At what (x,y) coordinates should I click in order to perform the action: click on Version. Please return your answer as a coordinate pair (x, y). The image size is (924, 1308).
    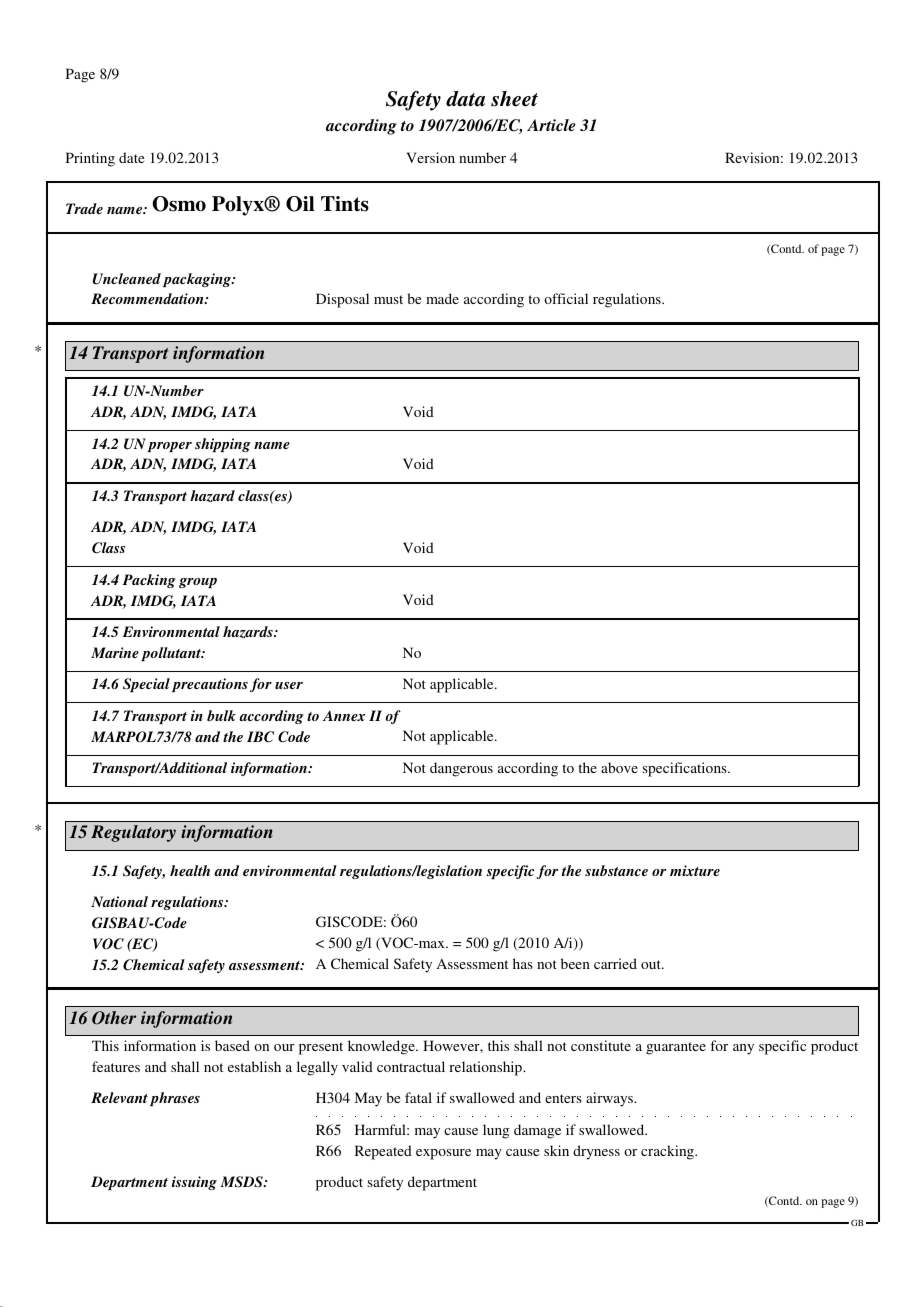
    Looking at the image, I should click on (431, 157).
